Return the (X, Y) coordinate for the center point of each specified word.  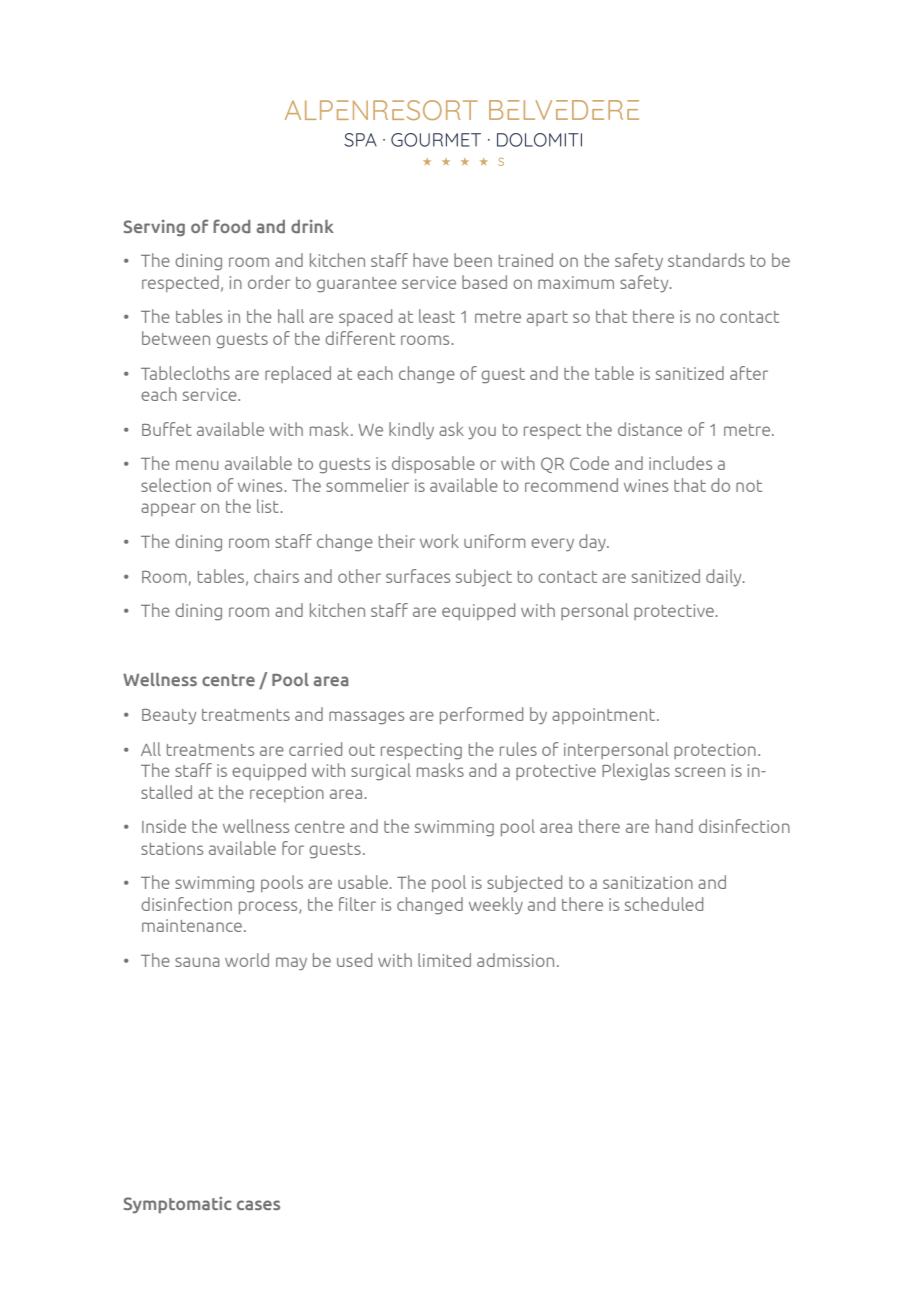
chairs (276, 576)
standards (706, 260)
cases (258, 1205)
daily (725, 578)
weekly (496, 905)
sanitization (648, 882)
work (439, 541)
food (231, 226)
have (430, 260)
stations (172, 848)
